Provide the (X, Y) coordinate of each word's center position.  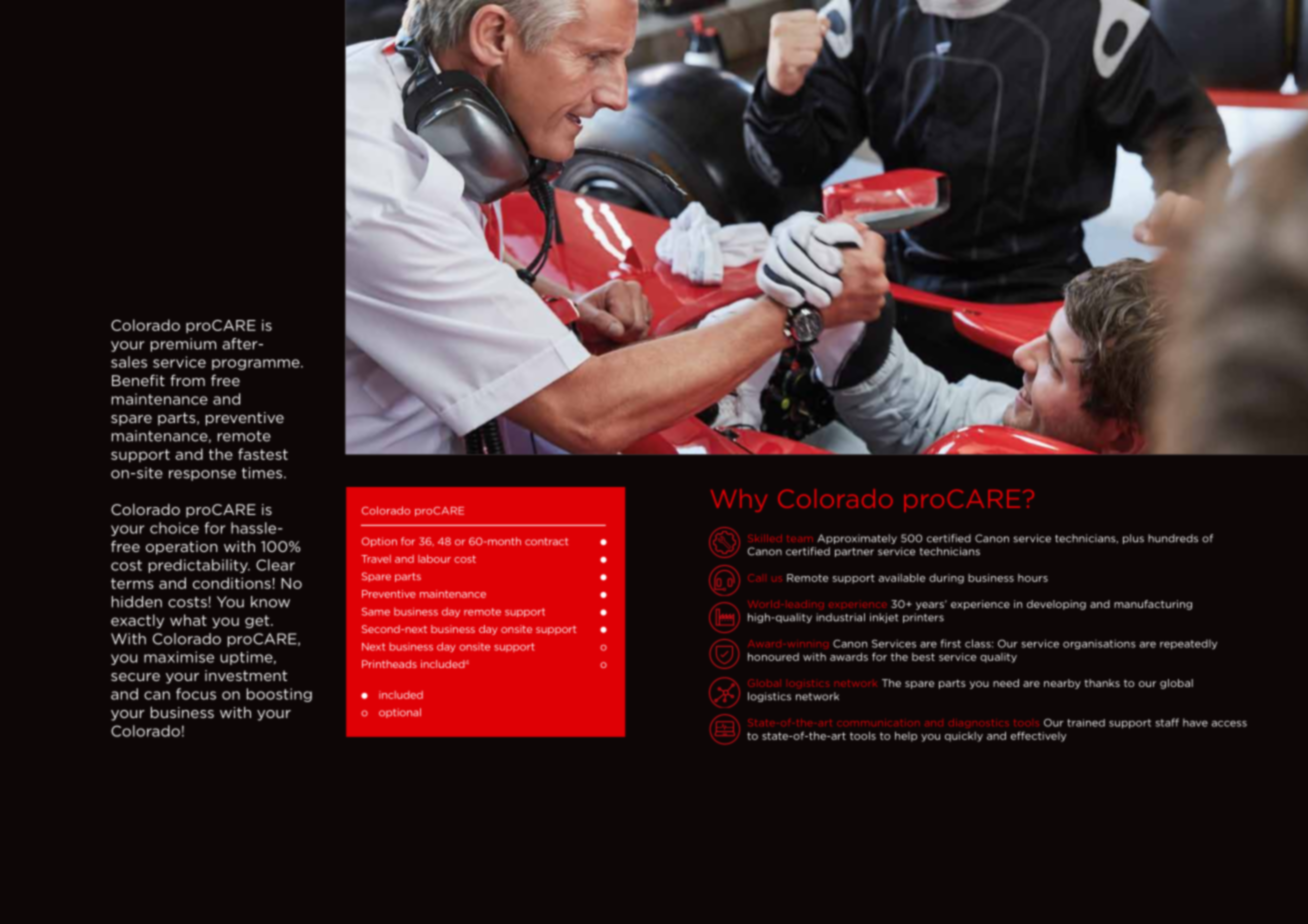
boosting (279, 695)
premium (183, 345)
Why (739, 500)
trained (1086, 723)
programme (257, 364)
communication (878, 723)
